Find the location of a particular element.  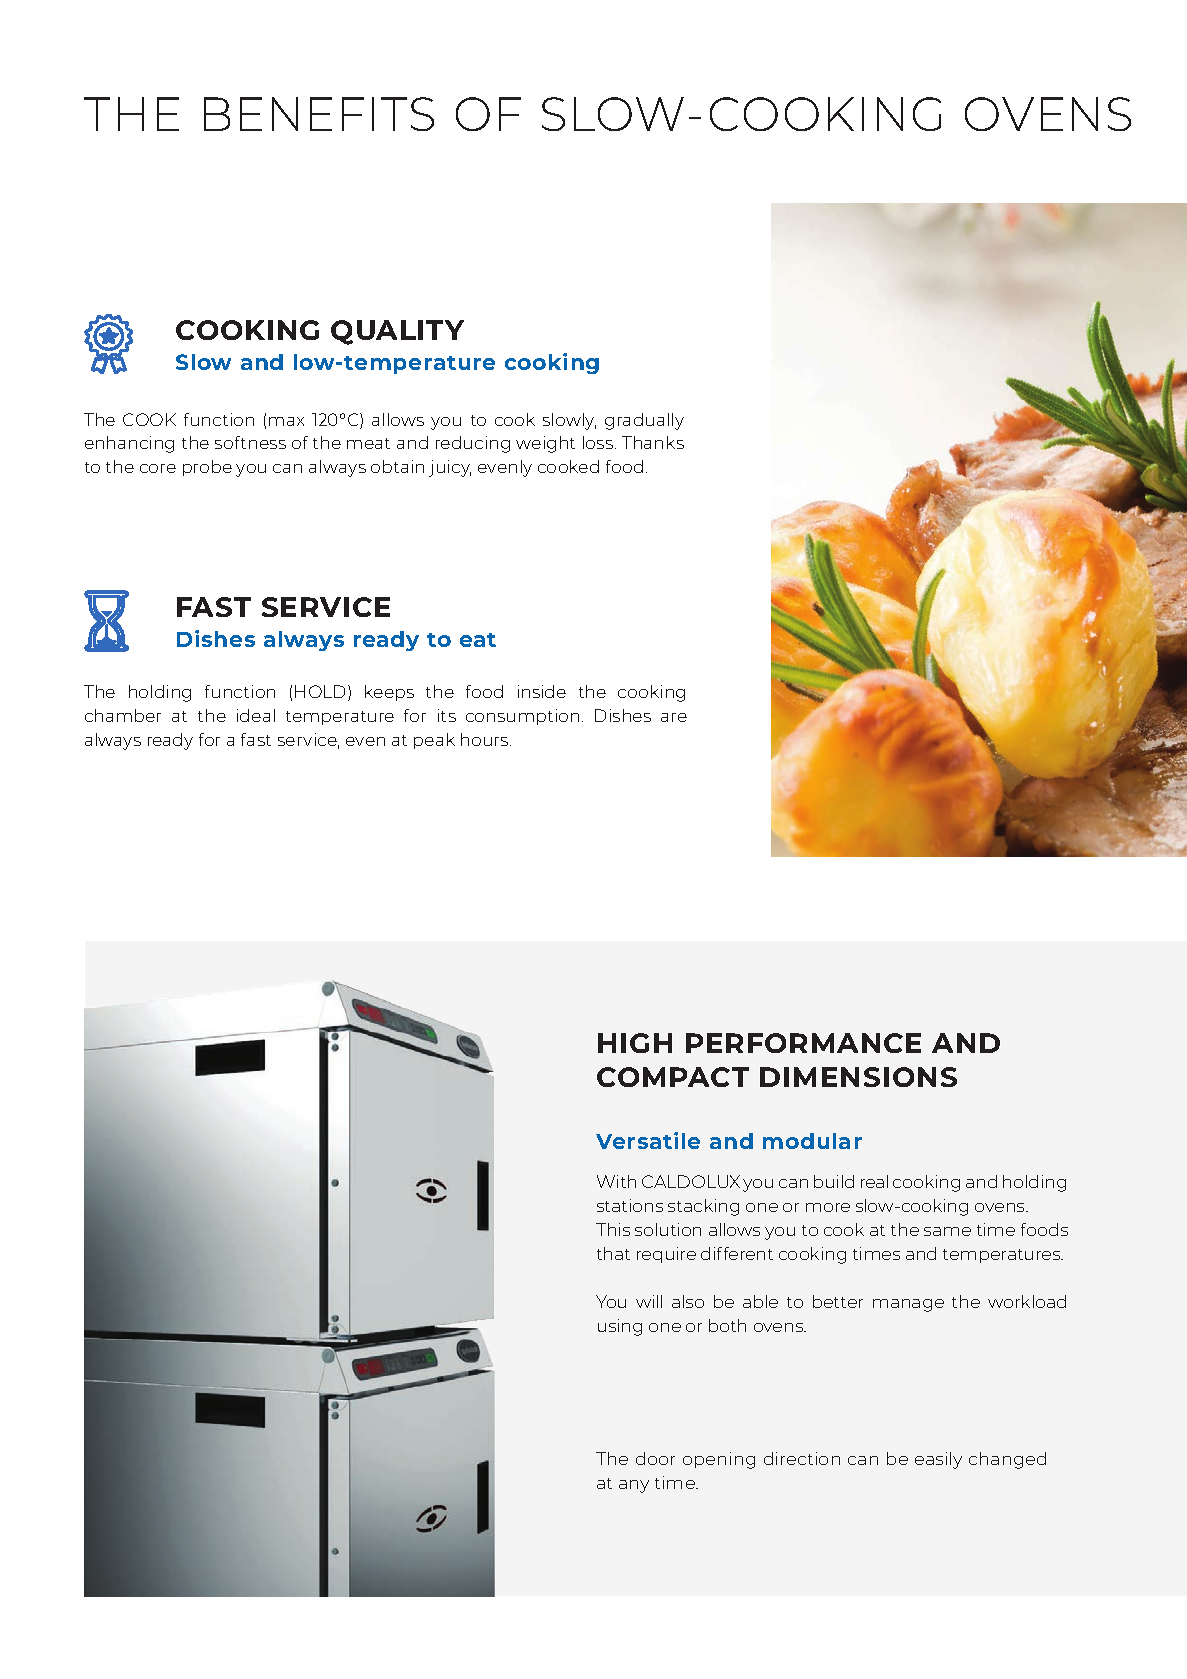

any is located at coordinates (634, 1486).
